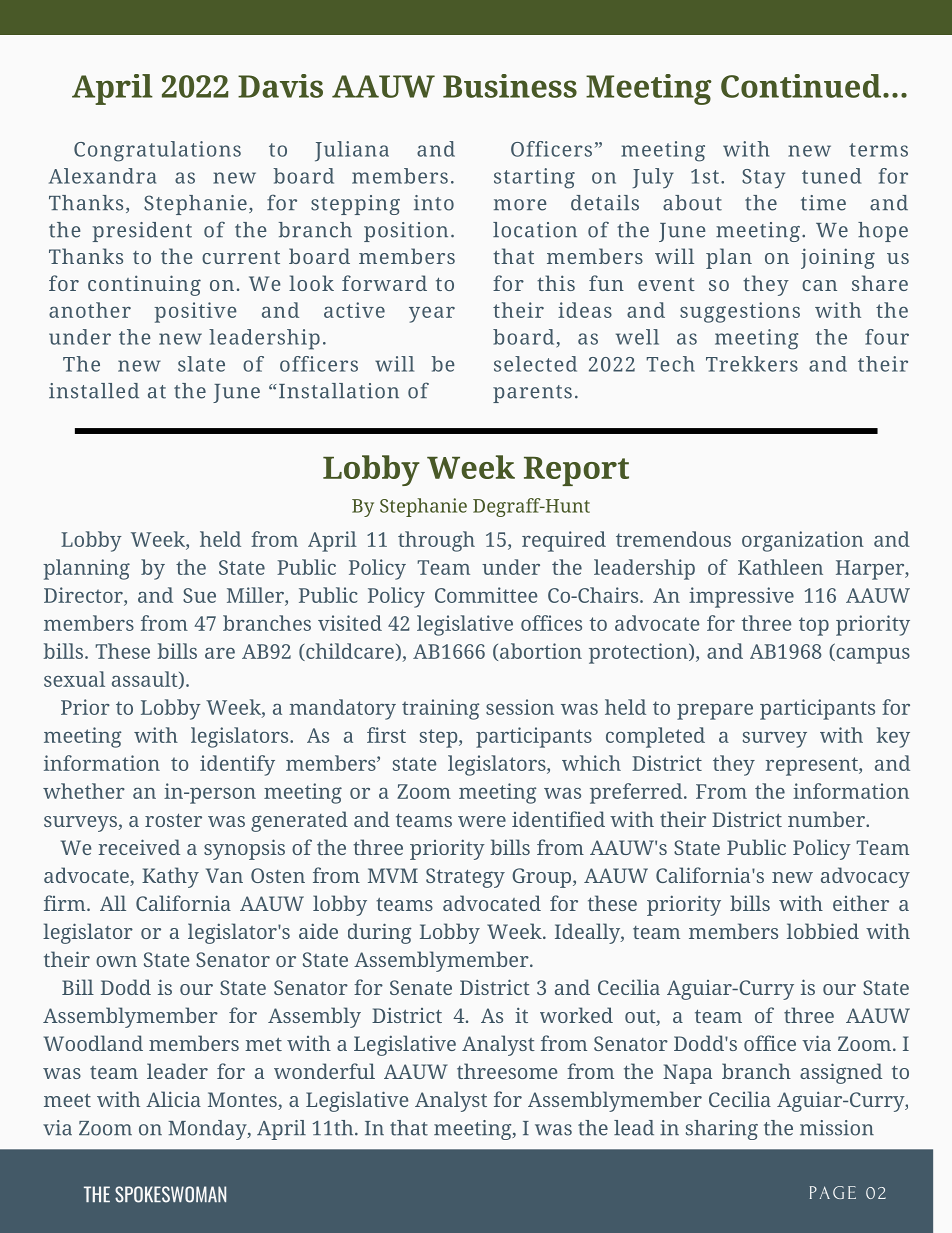 The height and width of the page is (1233, 952). I want to click on Continued, so click(801, 86).
